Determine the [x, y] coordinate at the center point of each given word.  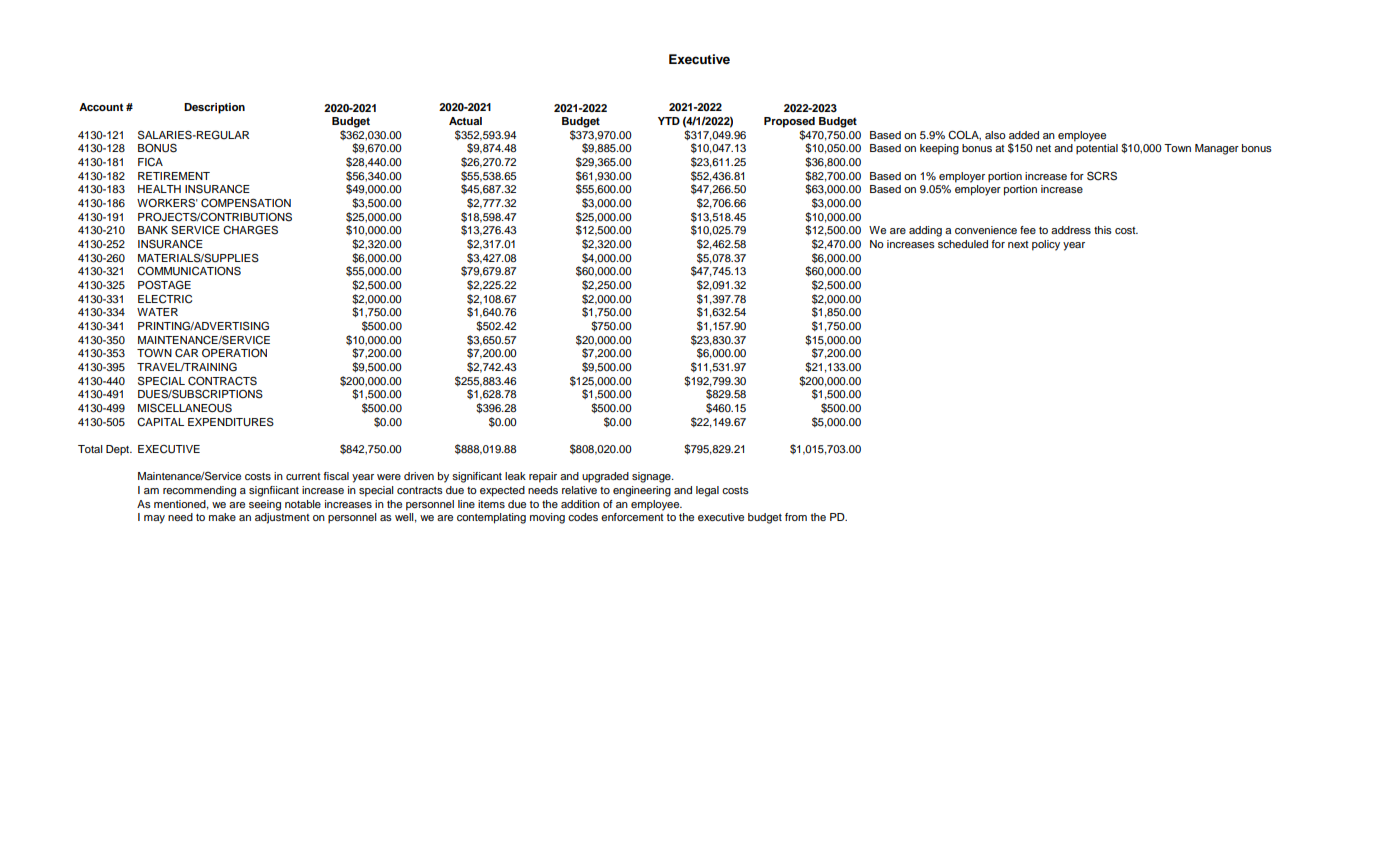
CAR [186, 353]
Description [214, 108]
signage [652, 477]
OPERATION [234, 352]
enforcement [632, 517]
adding [925, 231]
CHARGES [250, 230]
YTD [669, 121]
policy [1046, 245]
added [1024, 135]
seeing [265, 505]
